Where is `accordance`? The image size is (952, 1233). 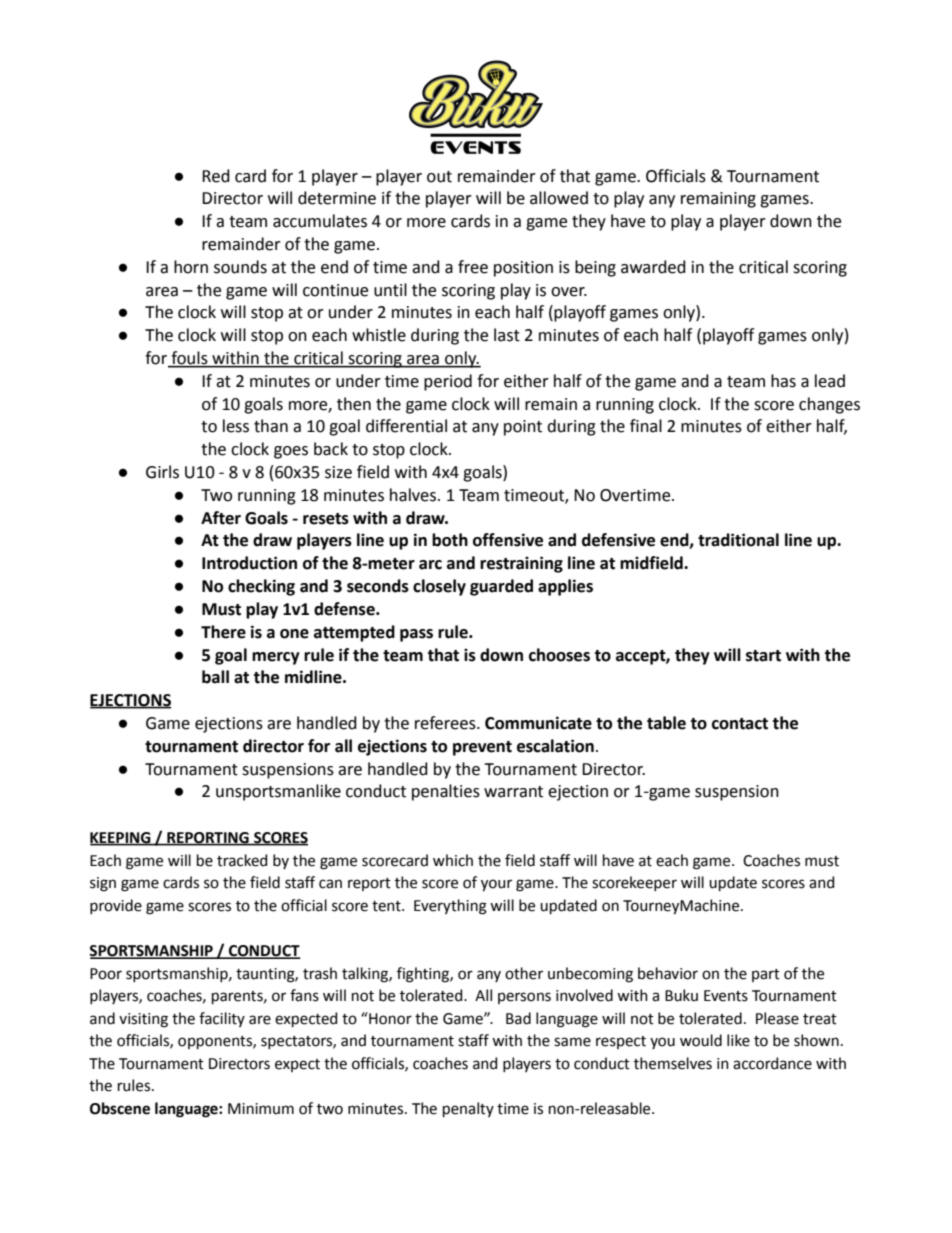 accordance is located at coordinates (772, 1063).
